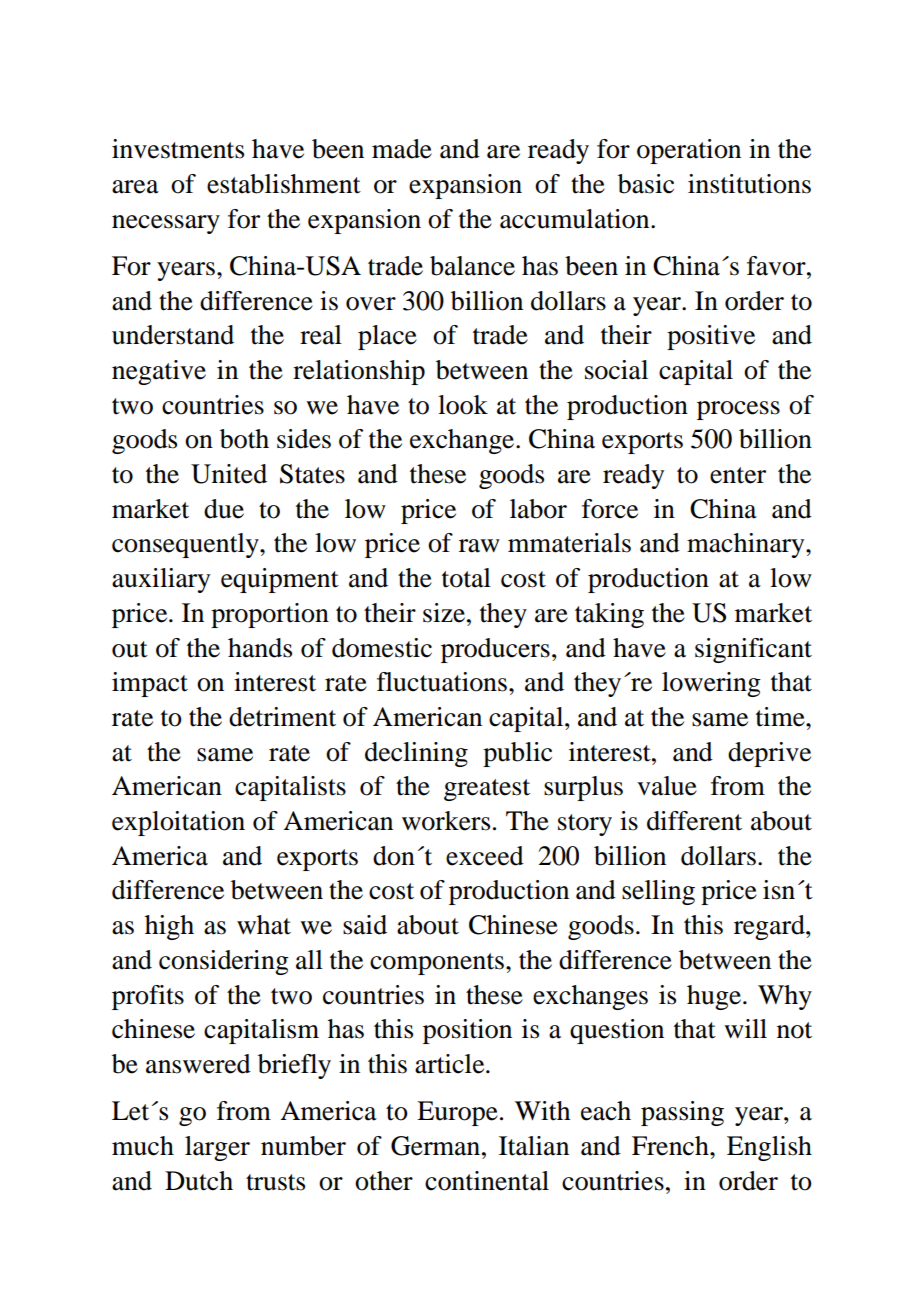  Describe the element at coordinates (749, 184) in the document. I see `institutions` at that location.
